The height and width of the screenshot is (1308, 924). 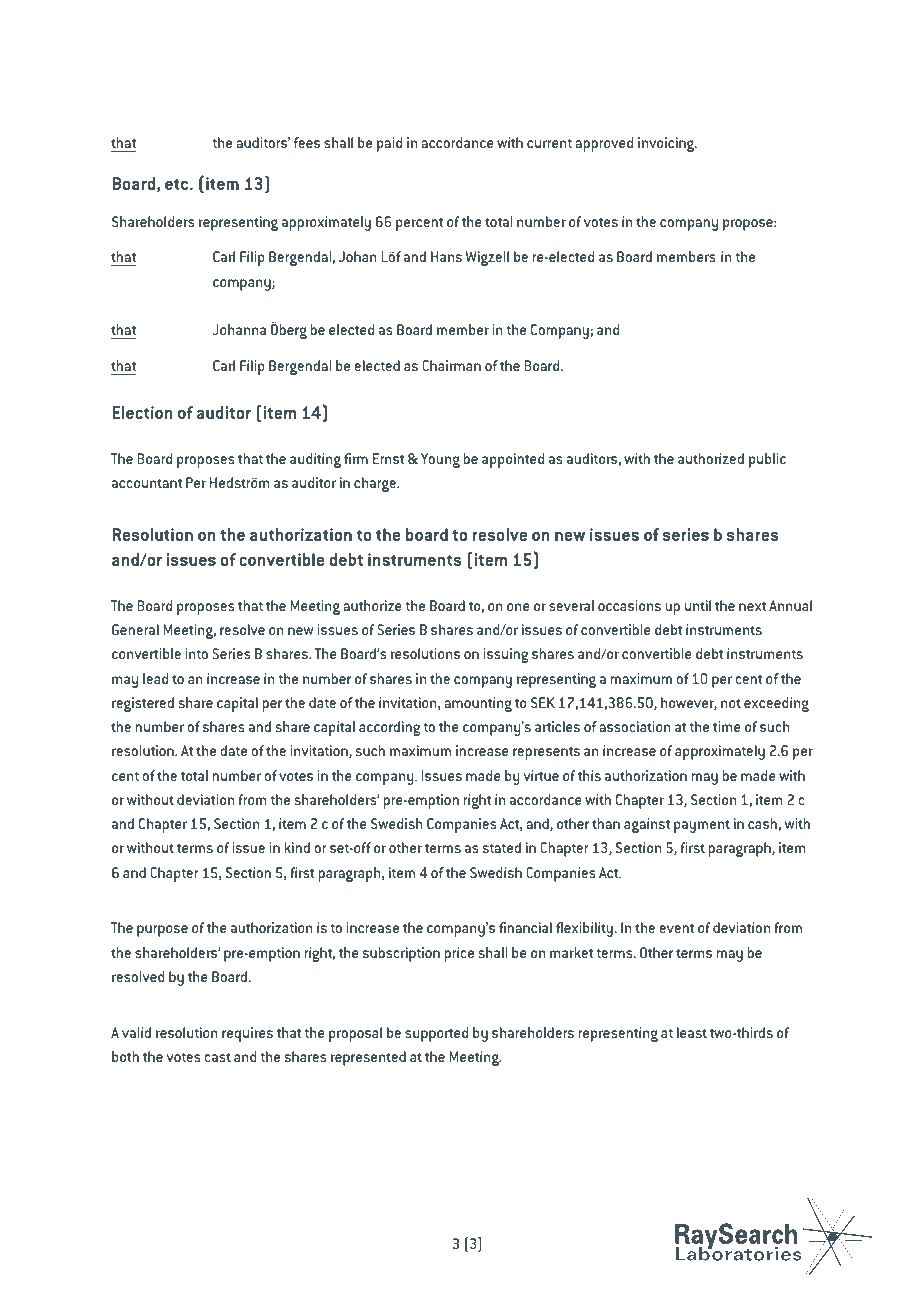 I want to click on stated, so click(x=502, y=847).
